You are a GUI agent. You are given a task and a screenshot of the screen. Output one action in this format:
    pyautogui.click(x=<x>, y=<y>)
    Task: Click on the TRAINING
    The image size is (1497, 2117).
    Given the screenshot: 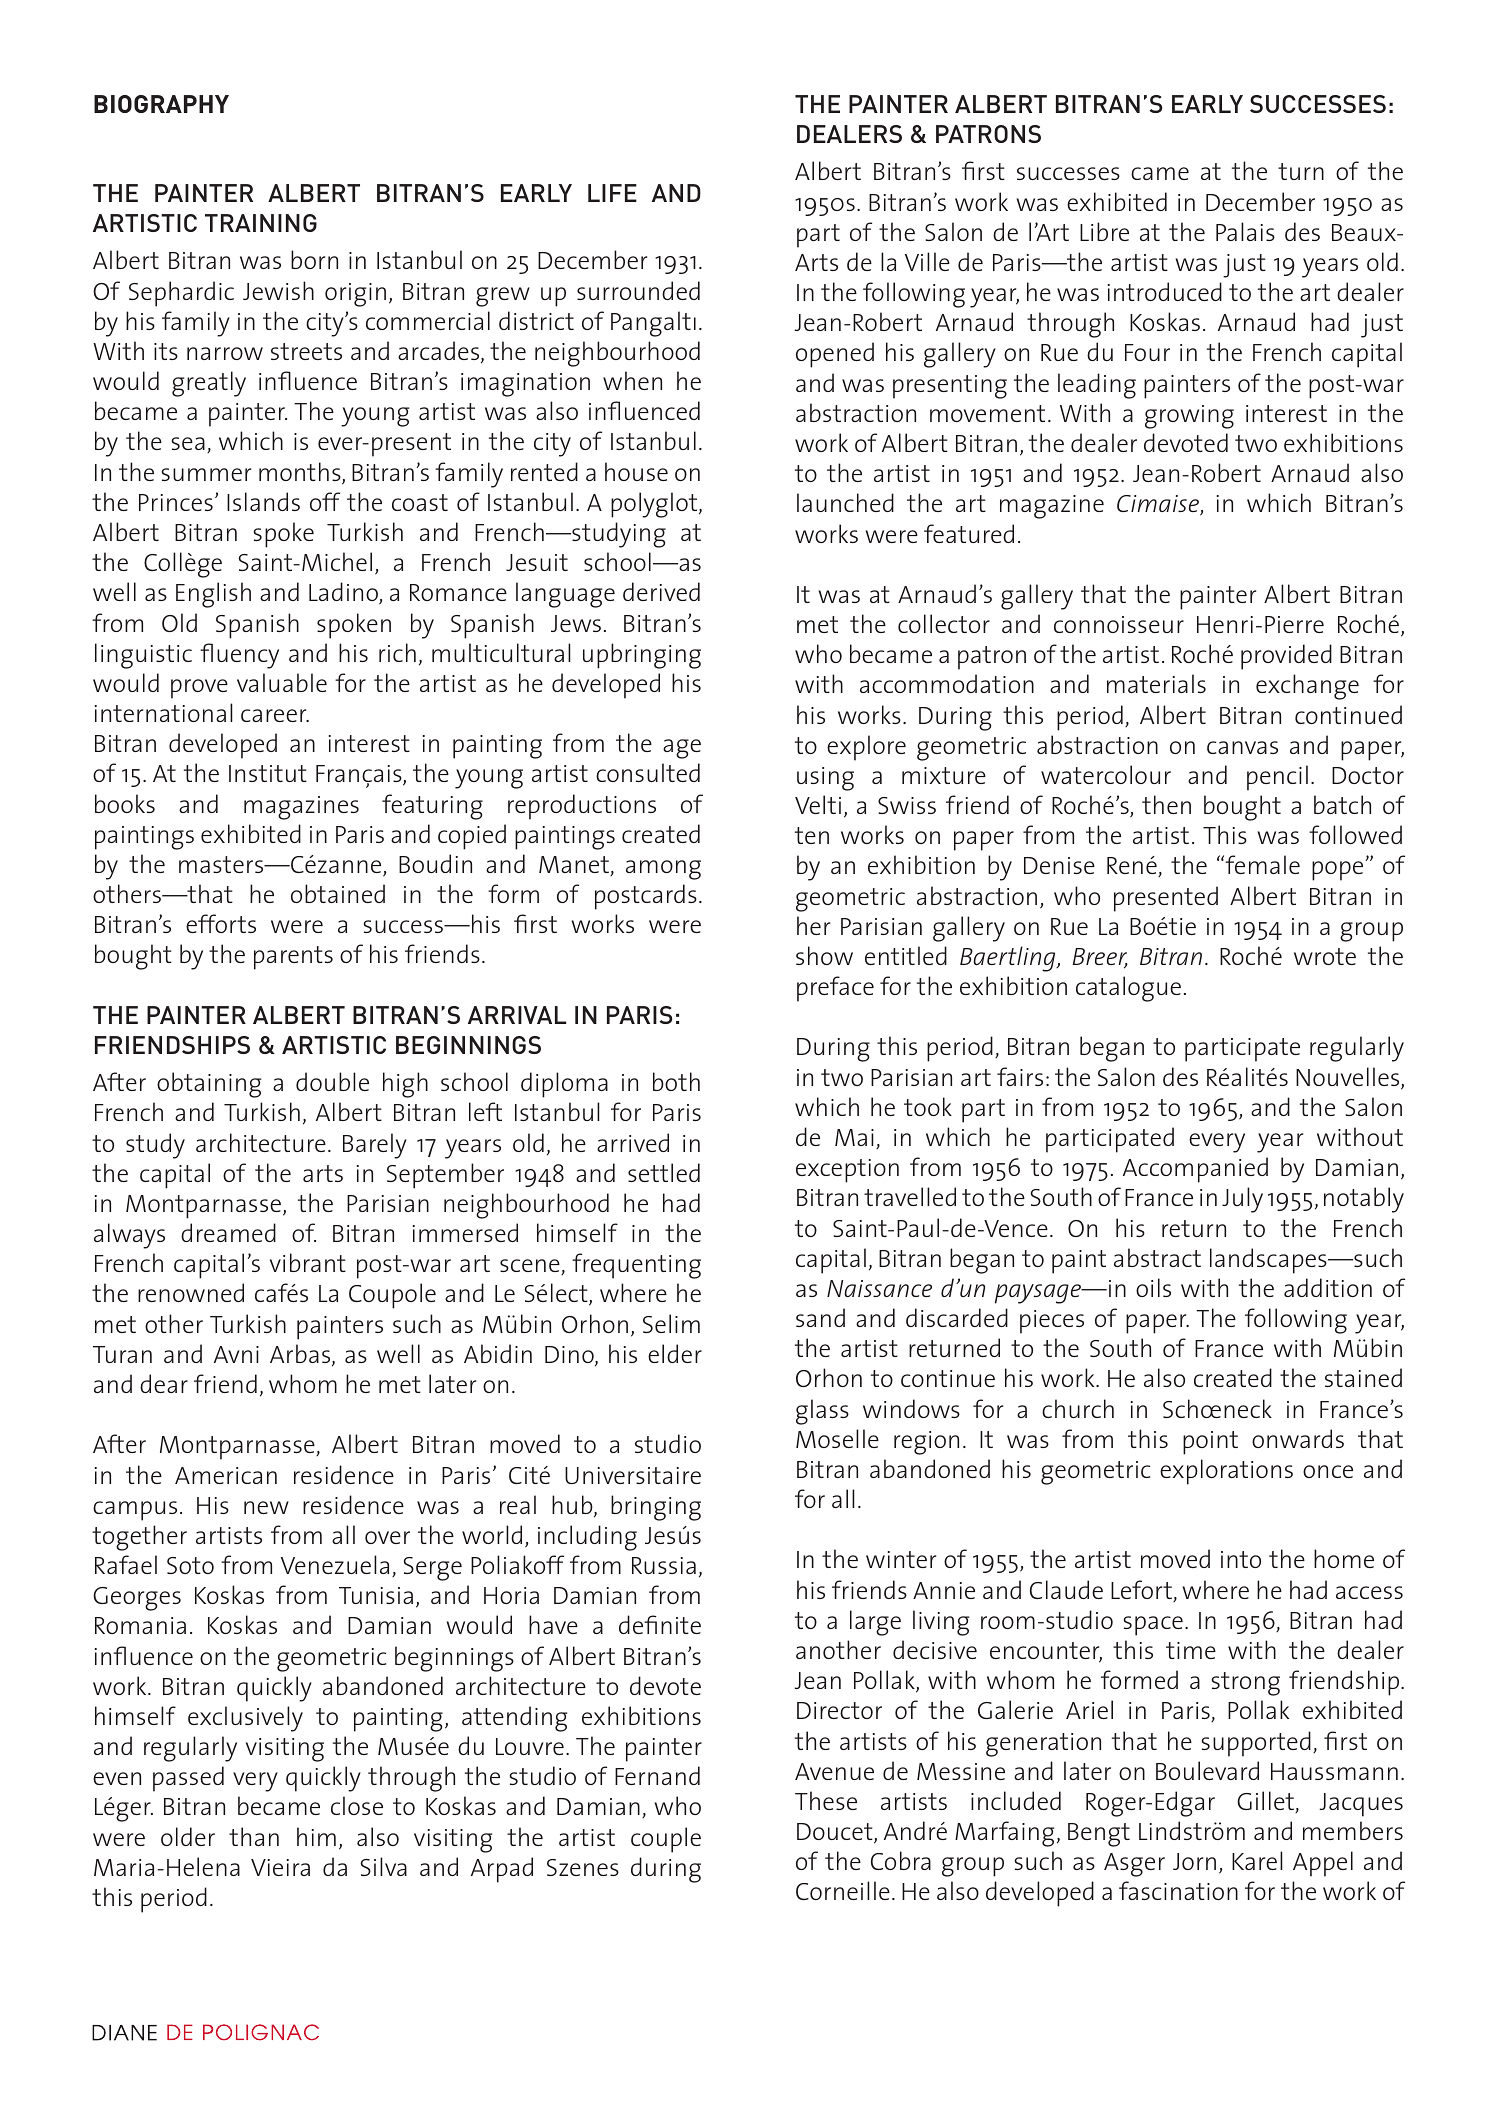 What is the action you would take?
    pyautogui.click(x=261, y=223)
